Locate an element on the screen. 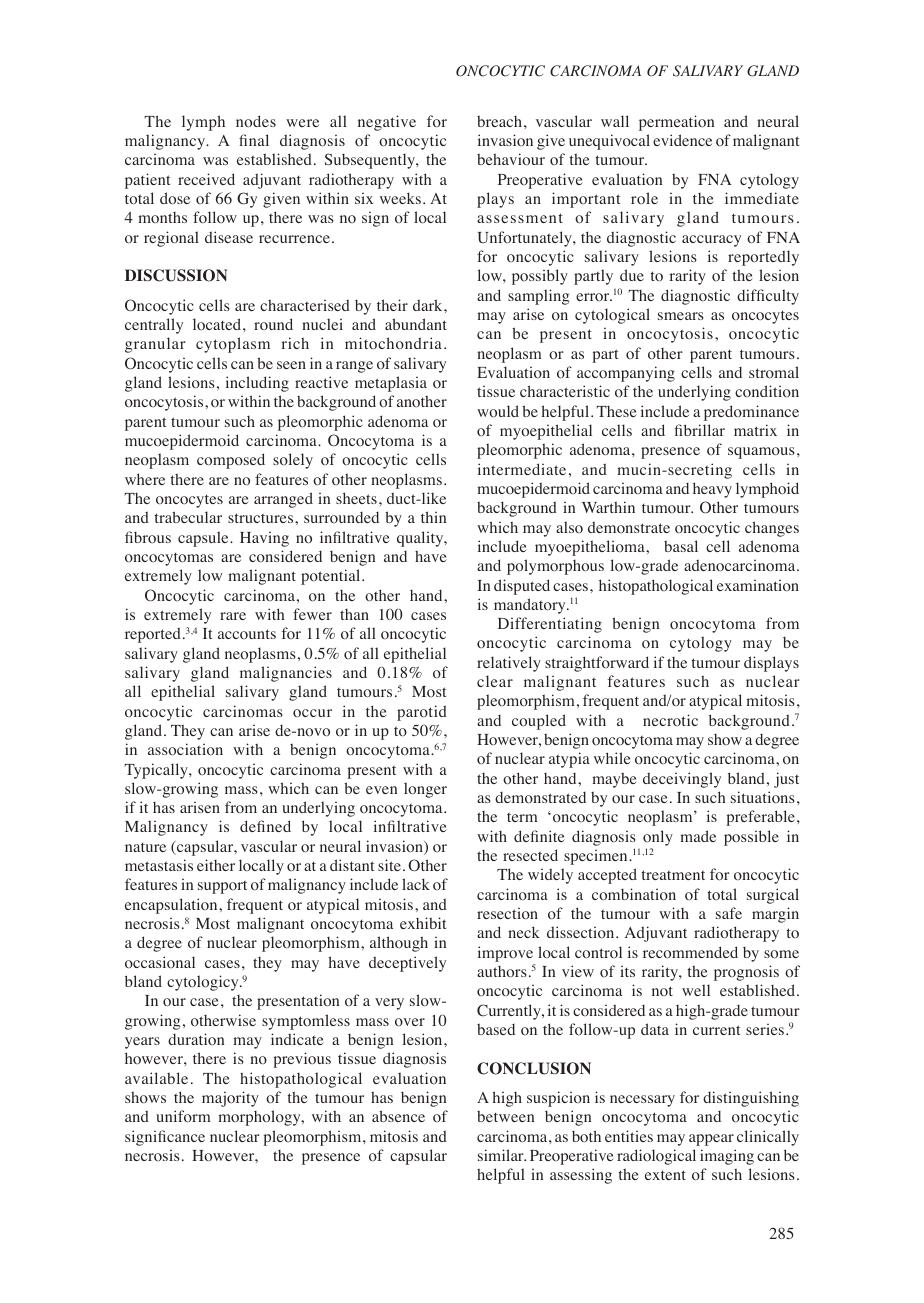  evidence is located at coordinates (682, 140).
